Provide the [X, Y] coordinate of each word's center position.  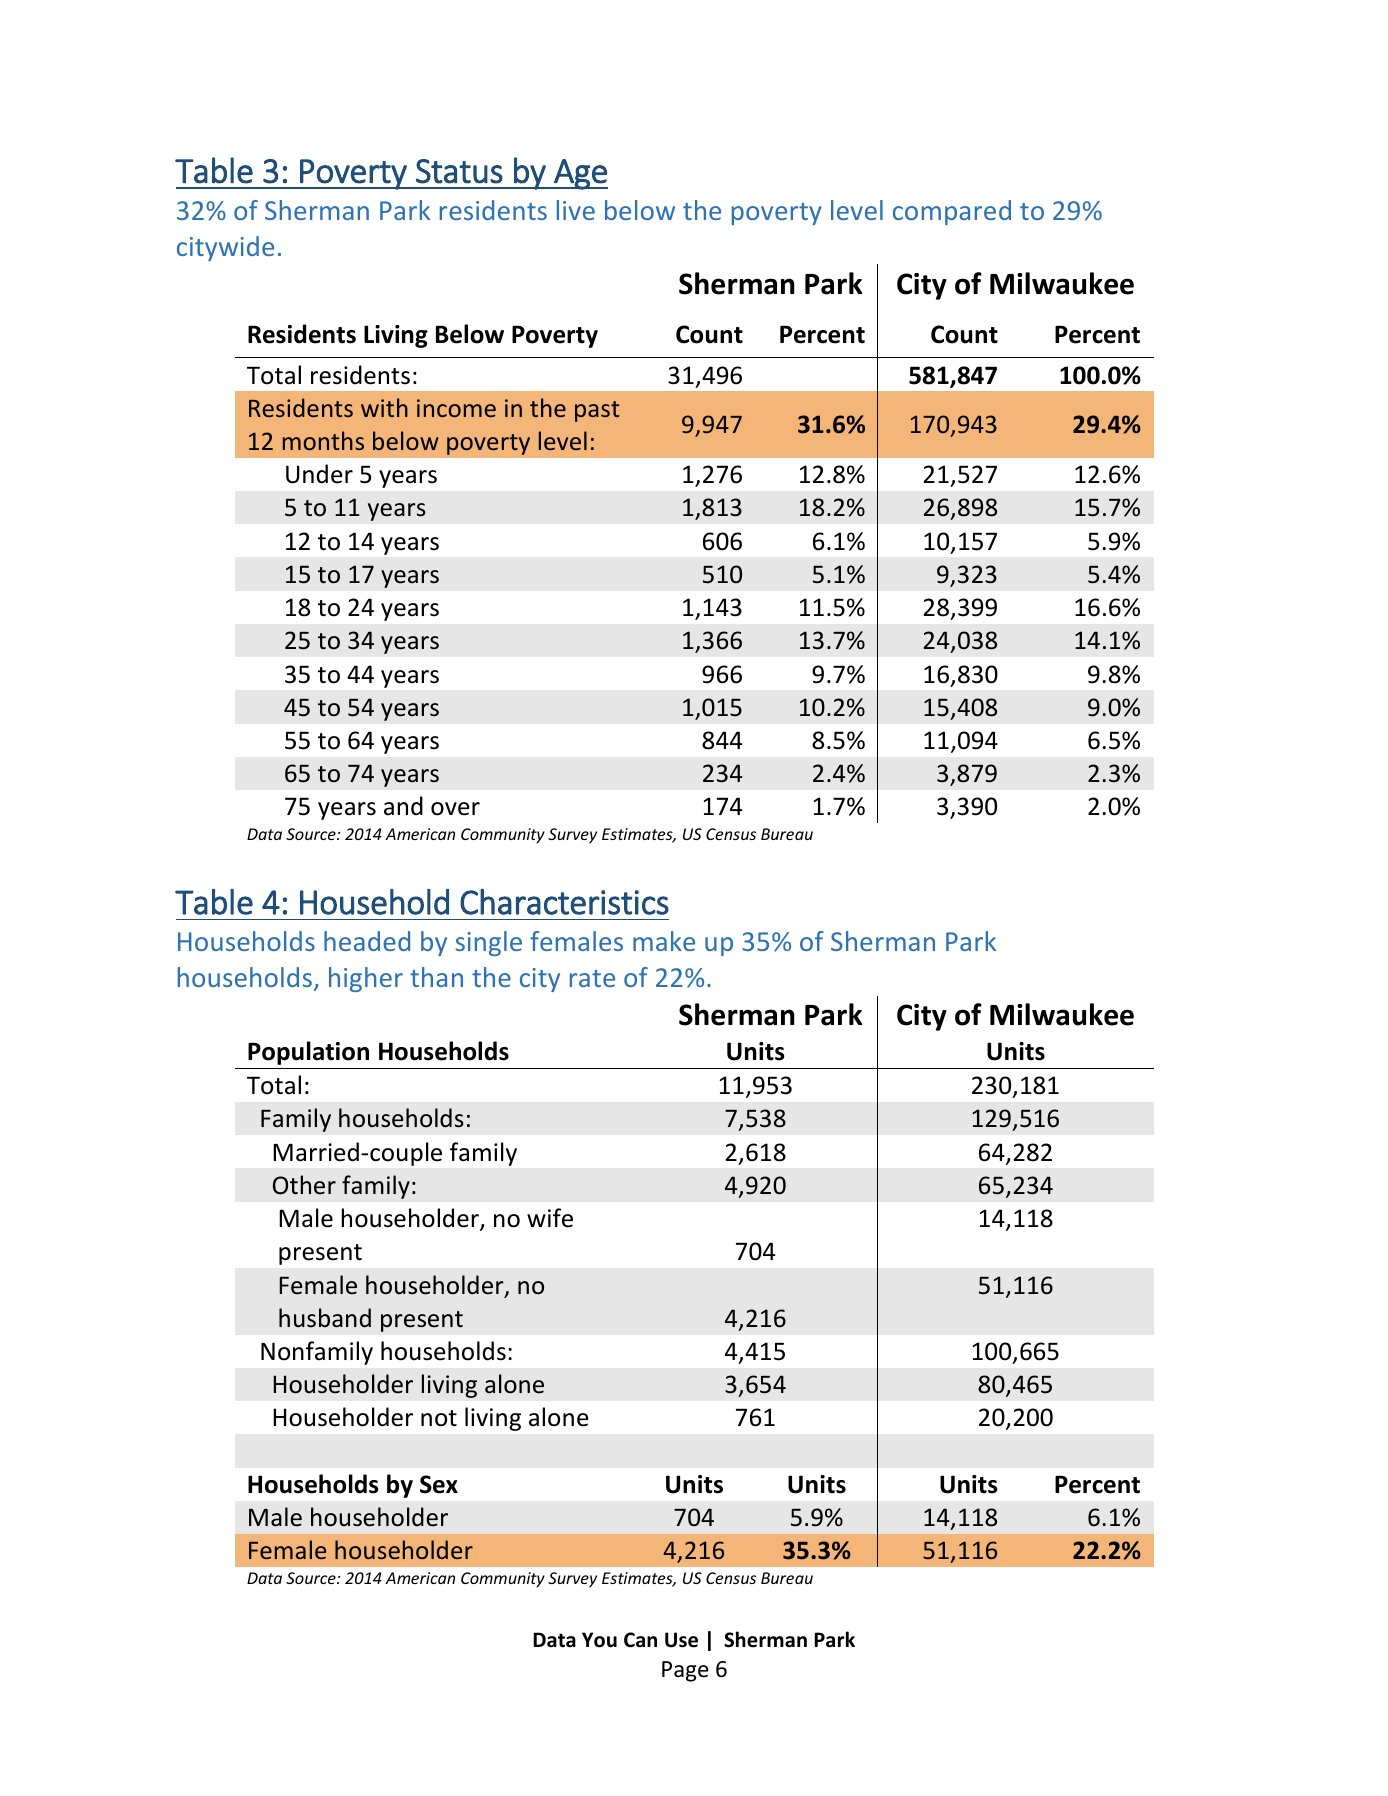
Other [304, 1185]
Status [459, 171]
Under [319, 474]
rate [592, 978]
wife [550, 1218]
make [664, 941]
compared [952, 212]
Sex [439, 1484]
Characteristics [564, 902]
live [576, 210]
